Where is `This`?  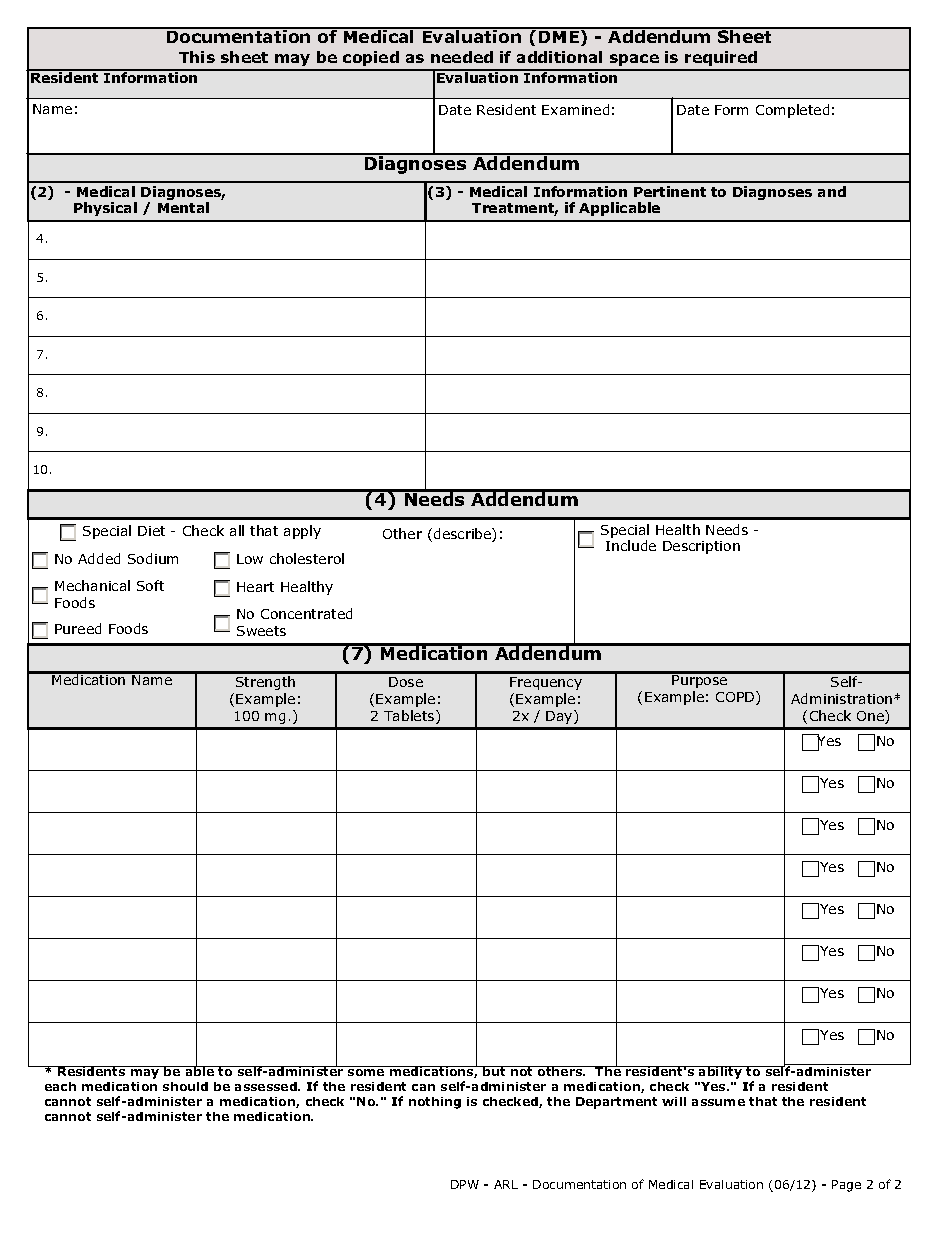
This is located at coordinates (197, 57).
